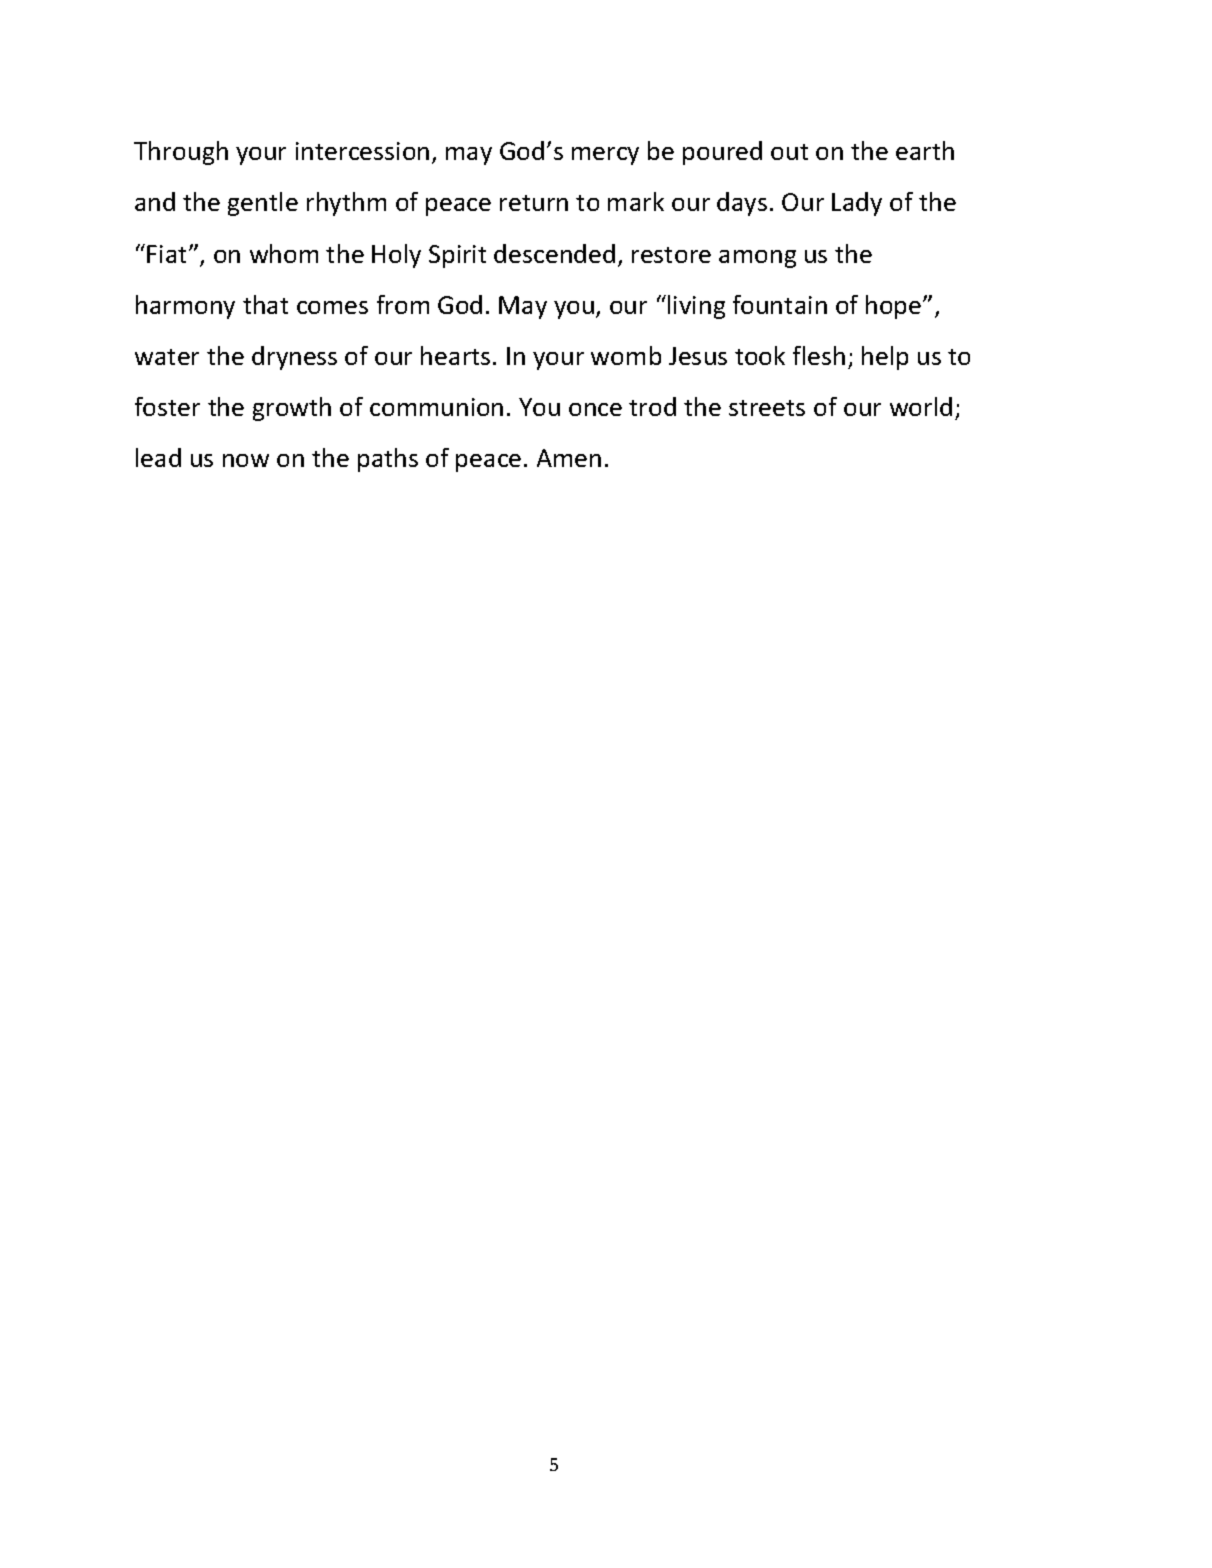 This page has height=1568, width=1212. Describe the element at coordinates (605, 156) in the page. I see `mercy` at that location.
